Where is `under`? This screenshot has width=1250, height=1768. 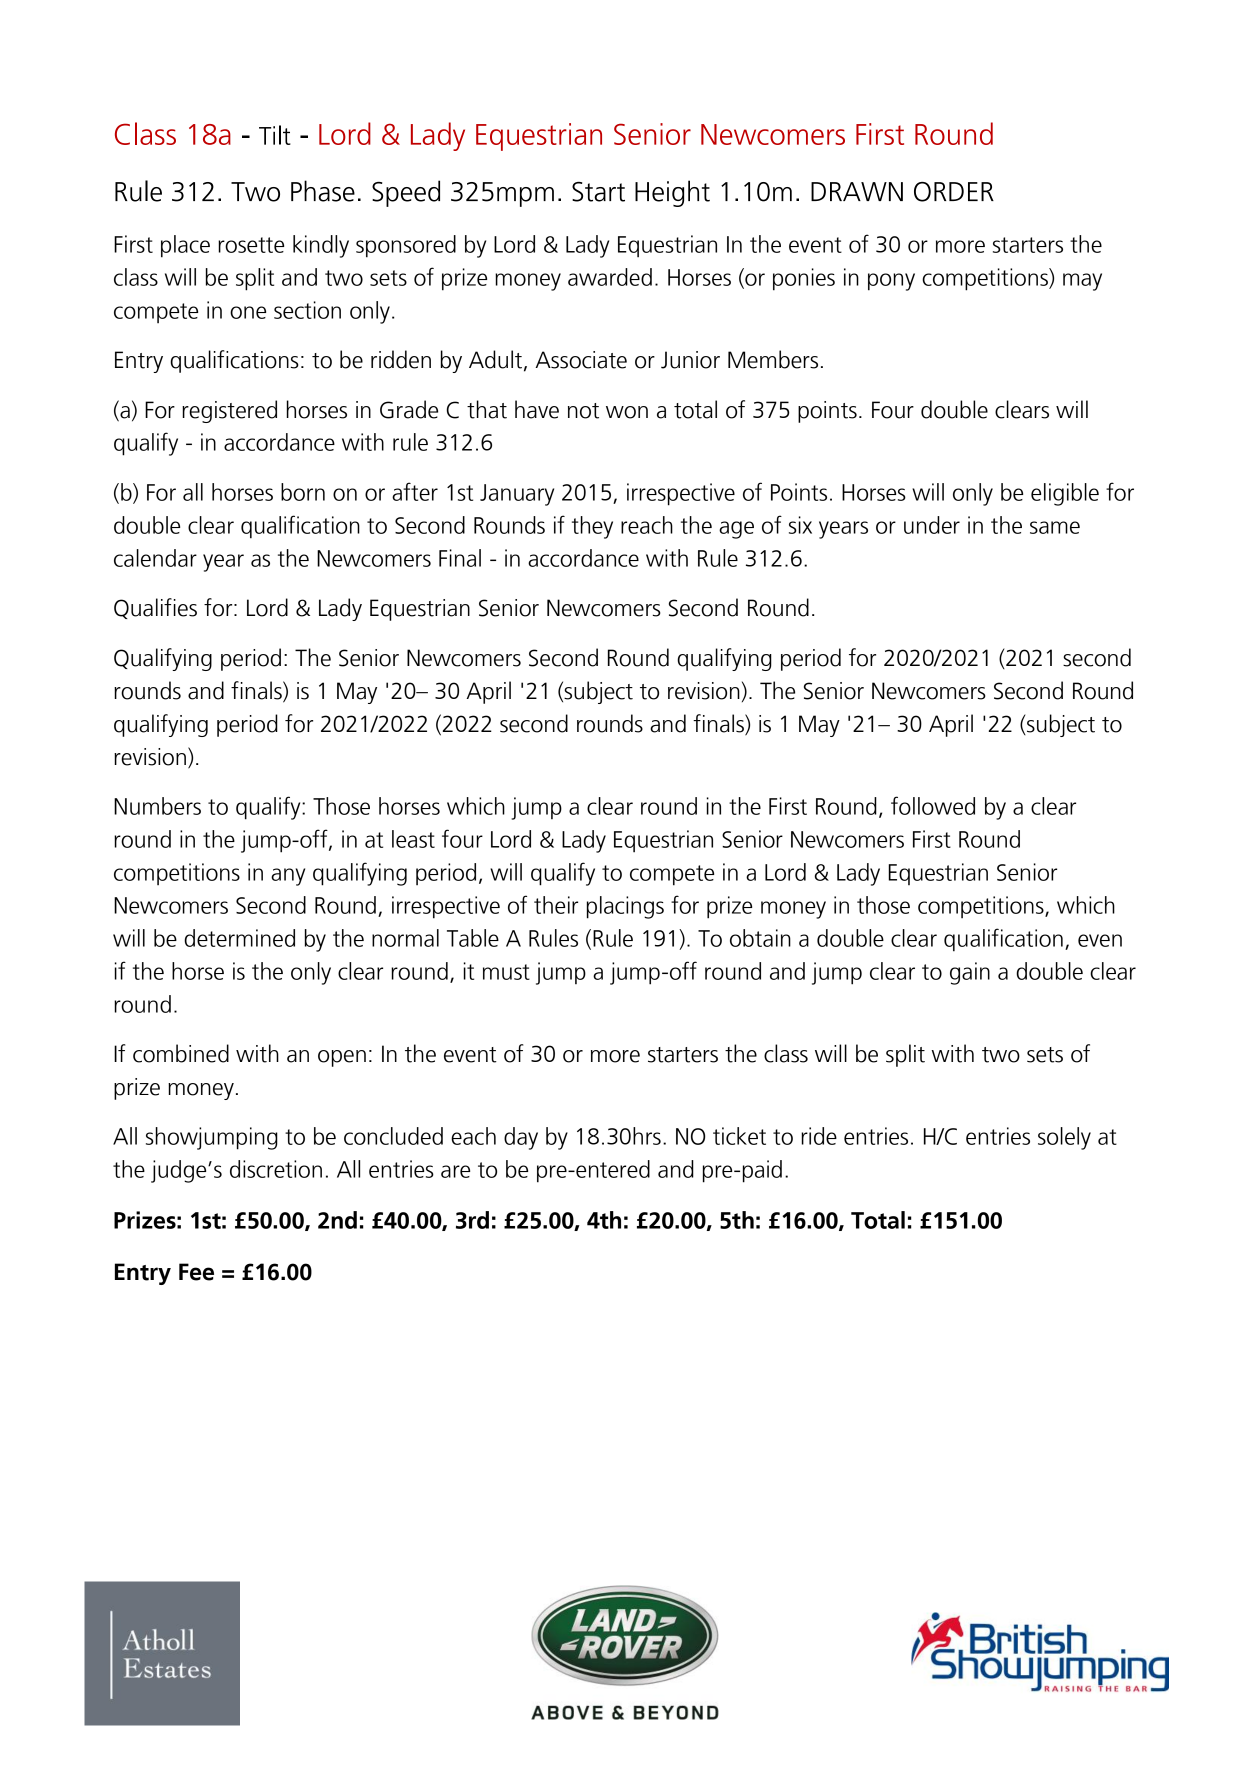
under is located at coordinates (932, 525).
